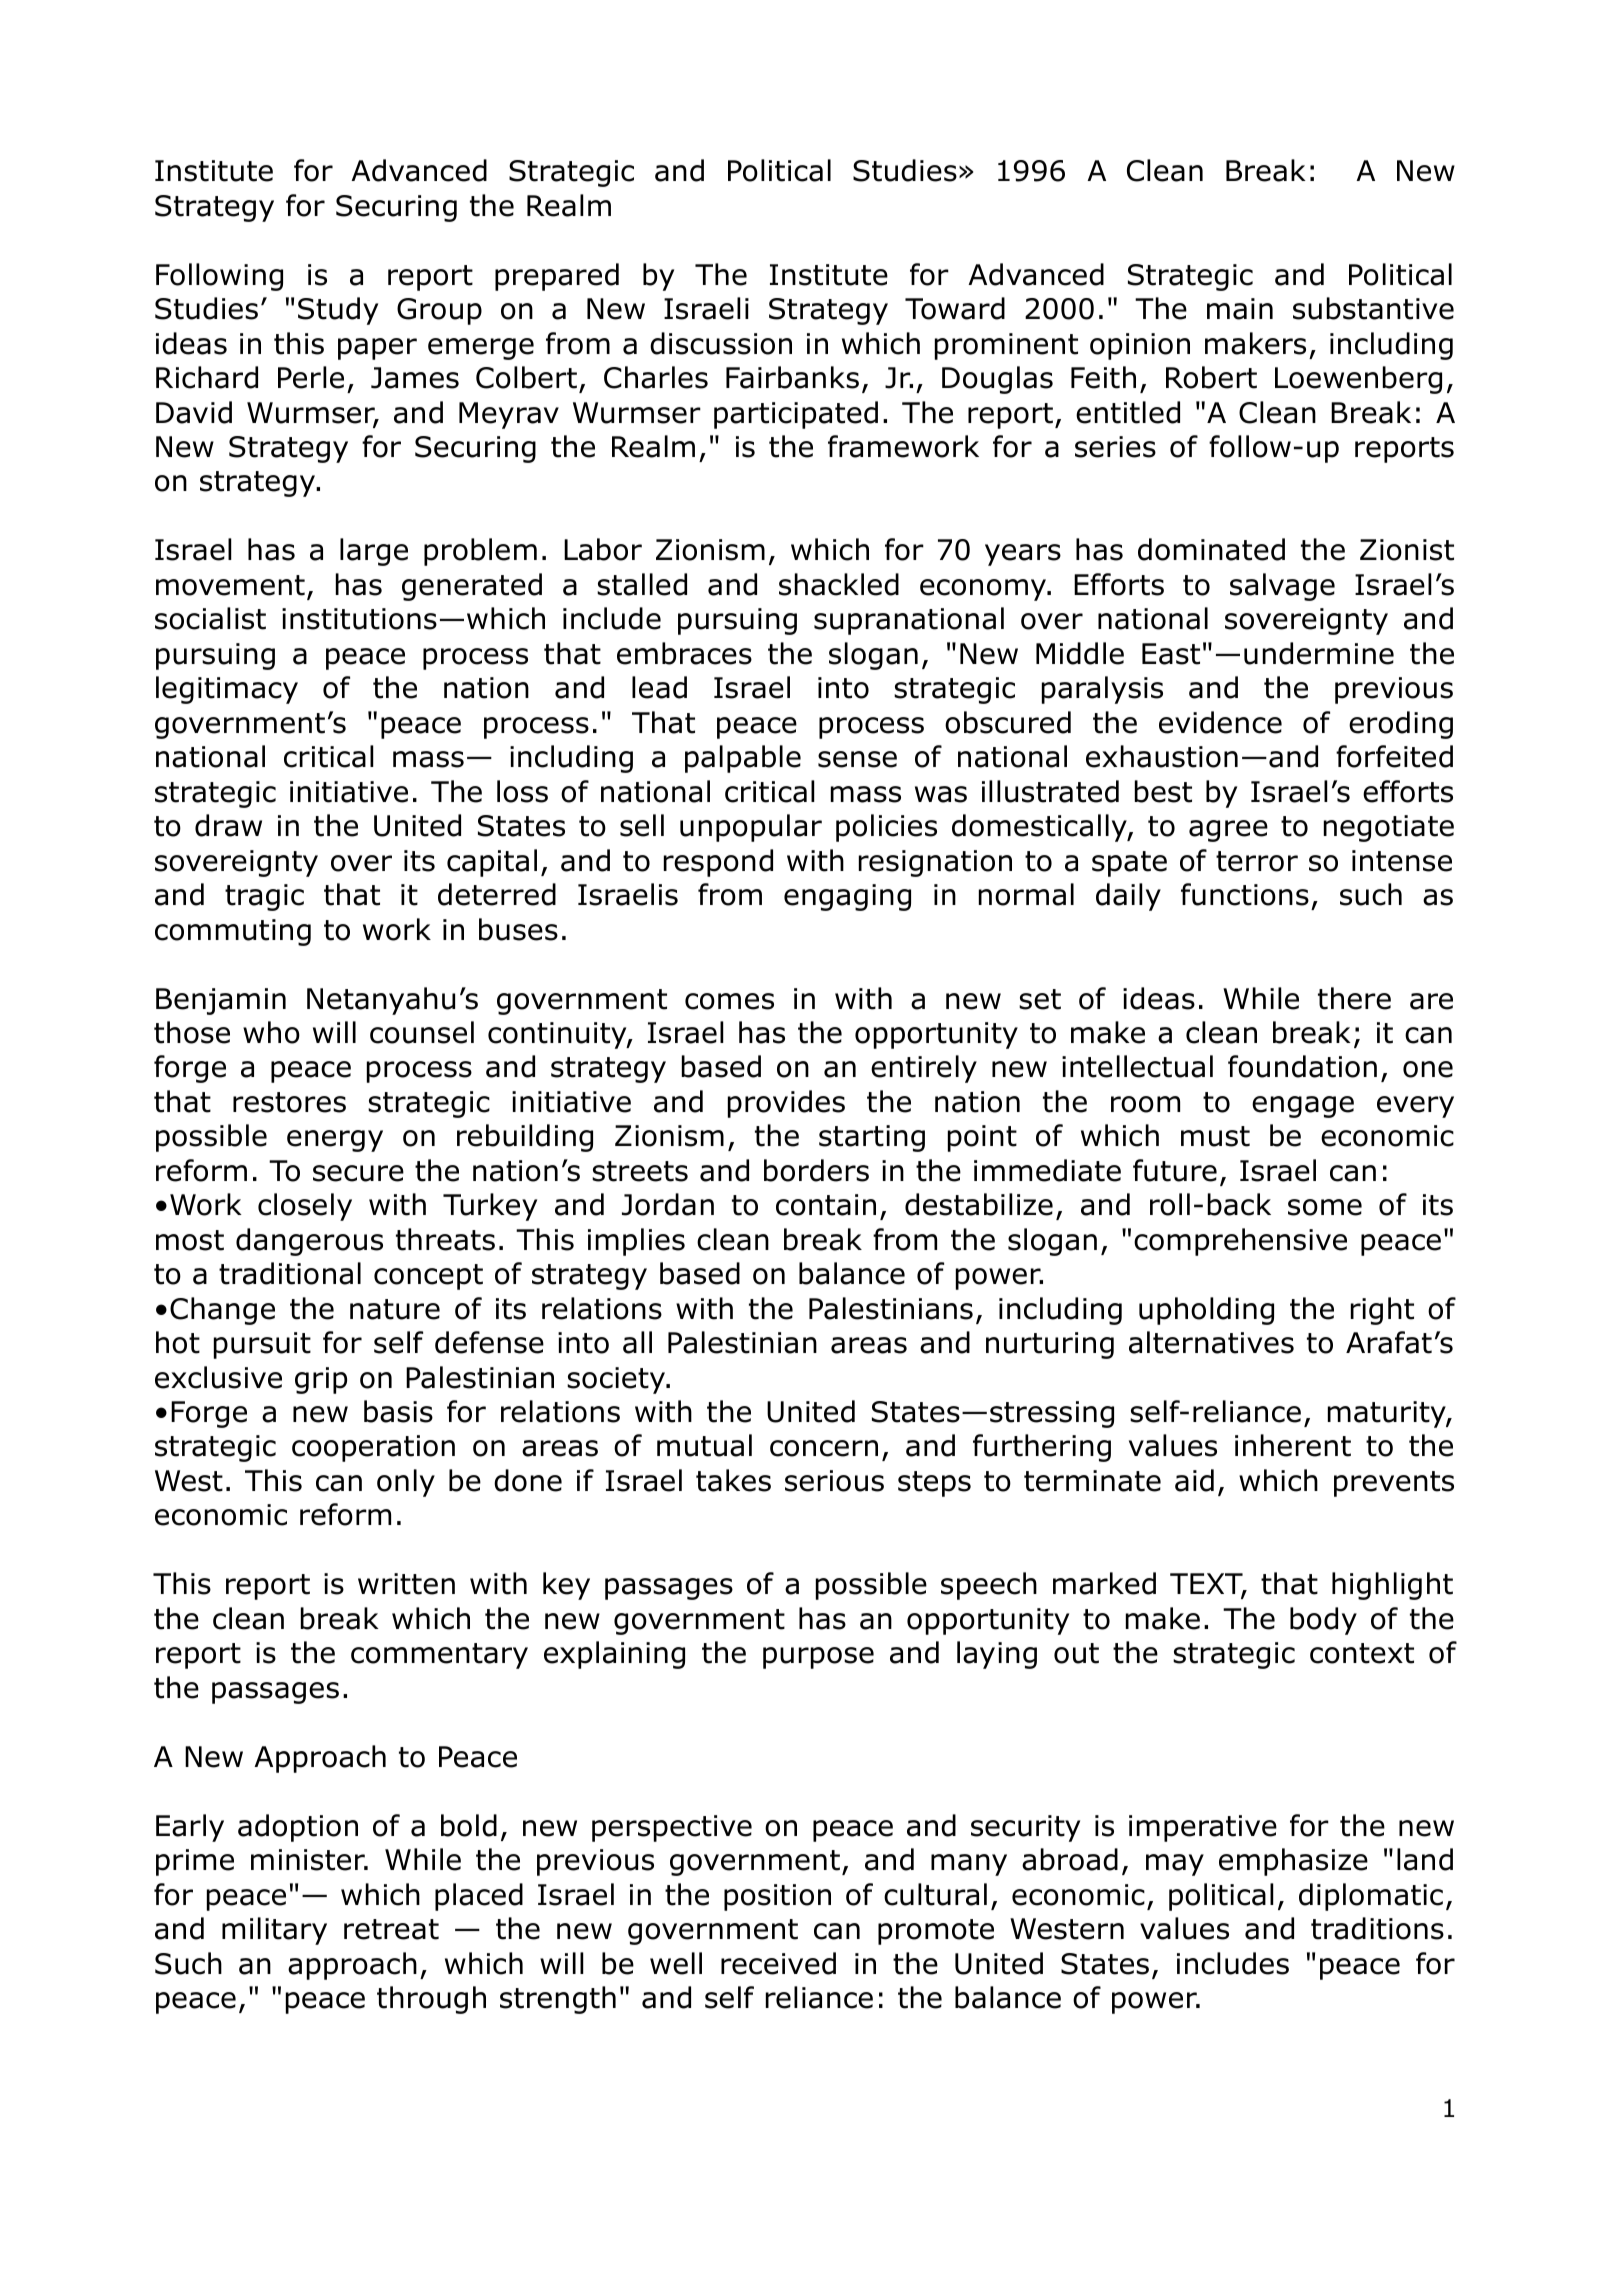  What do you see at coordinates (274, 1931) in the page?
I see `military` at bounding box center [274, 1931].
